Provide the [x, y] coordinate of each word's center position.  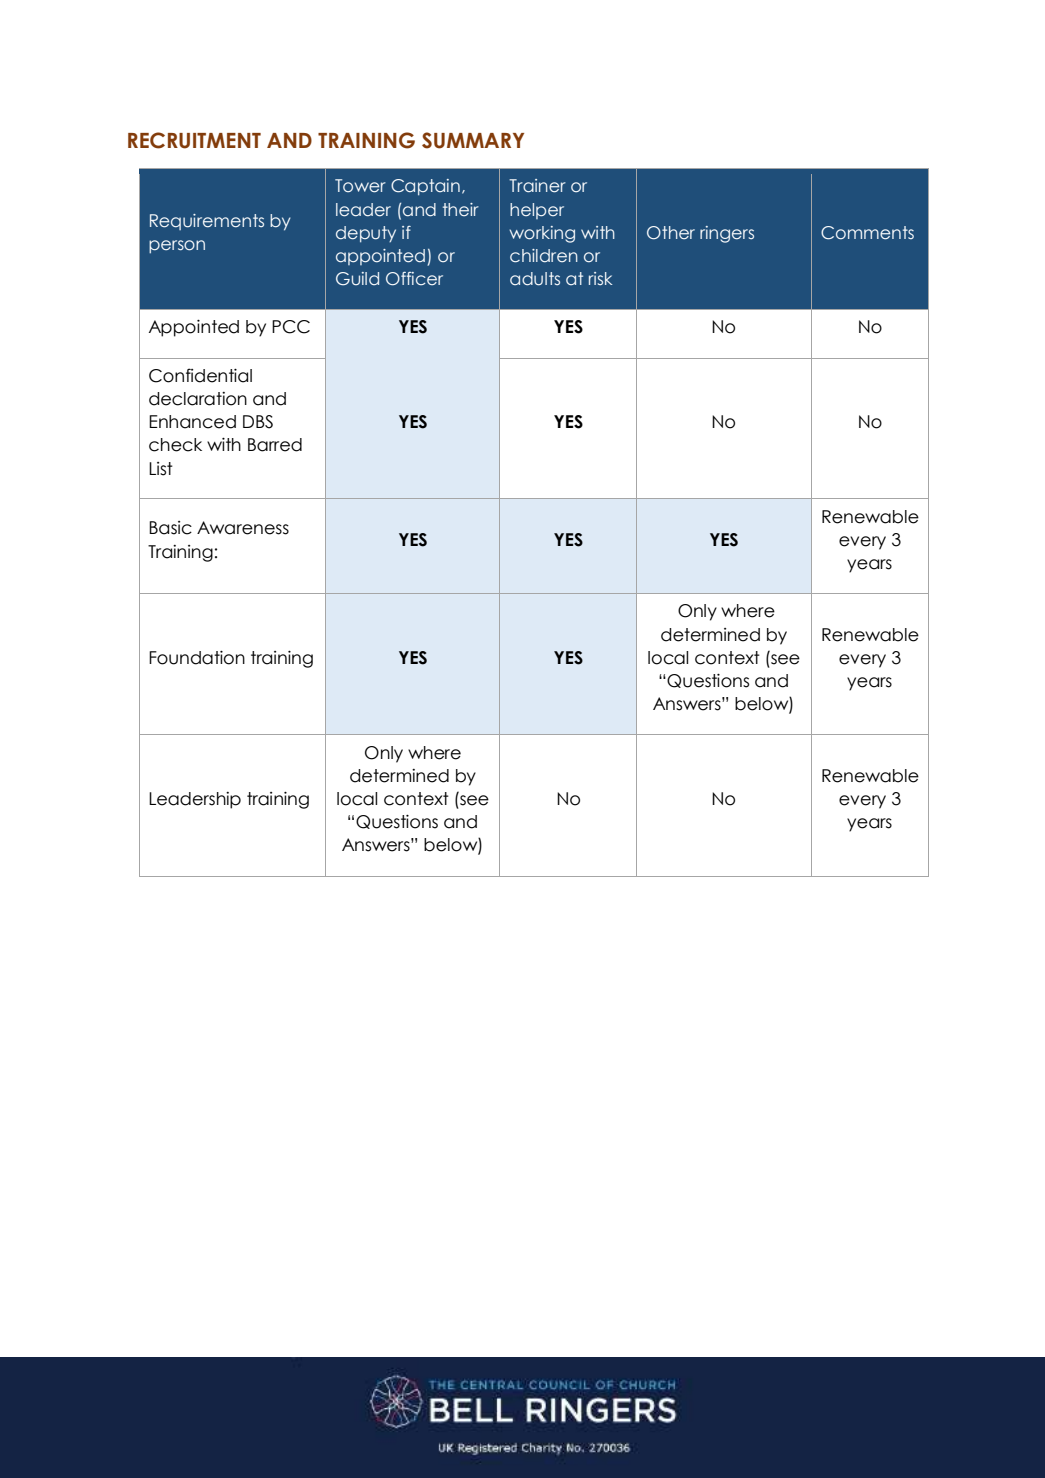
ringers [727, 234]
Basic [170, 528]
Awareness [243, 528]
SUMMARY [473, 140]
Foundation [197, 657]
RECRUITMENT [194, 140]
